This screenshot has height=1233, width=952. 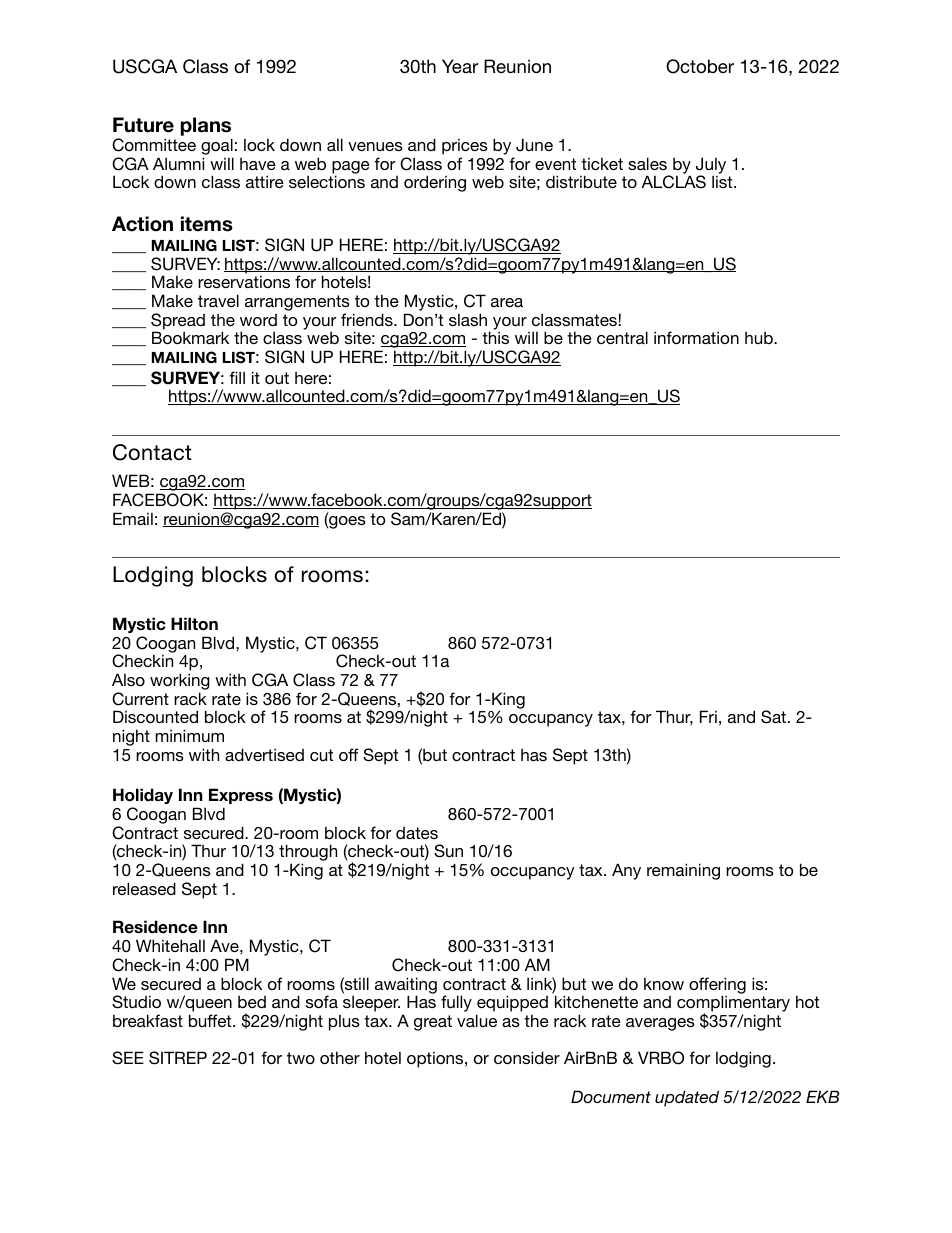 I want to click on great, so click(x=433, y=1023).
